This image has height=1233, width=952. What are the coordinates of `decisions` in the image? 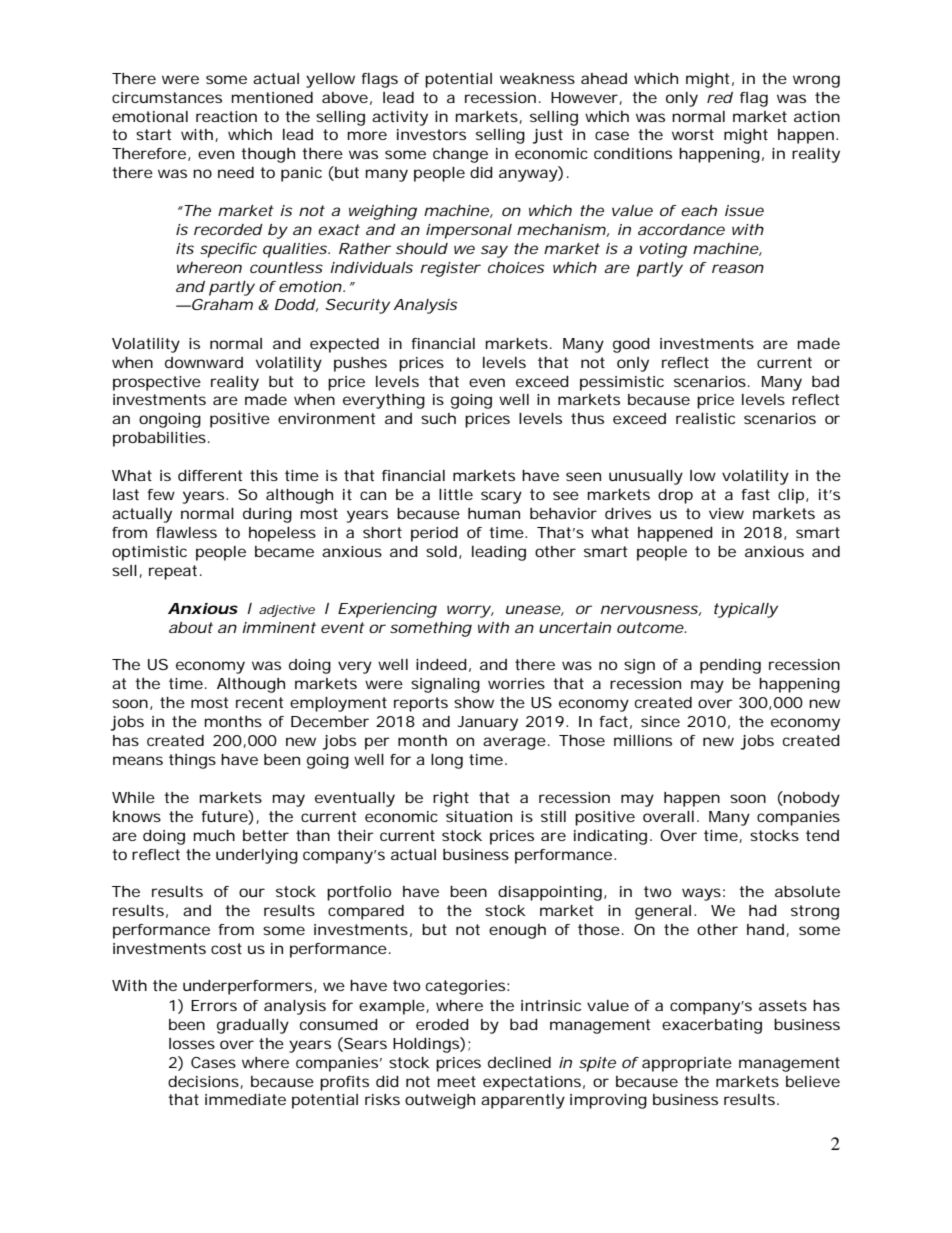 It's located at (204, 1082).
